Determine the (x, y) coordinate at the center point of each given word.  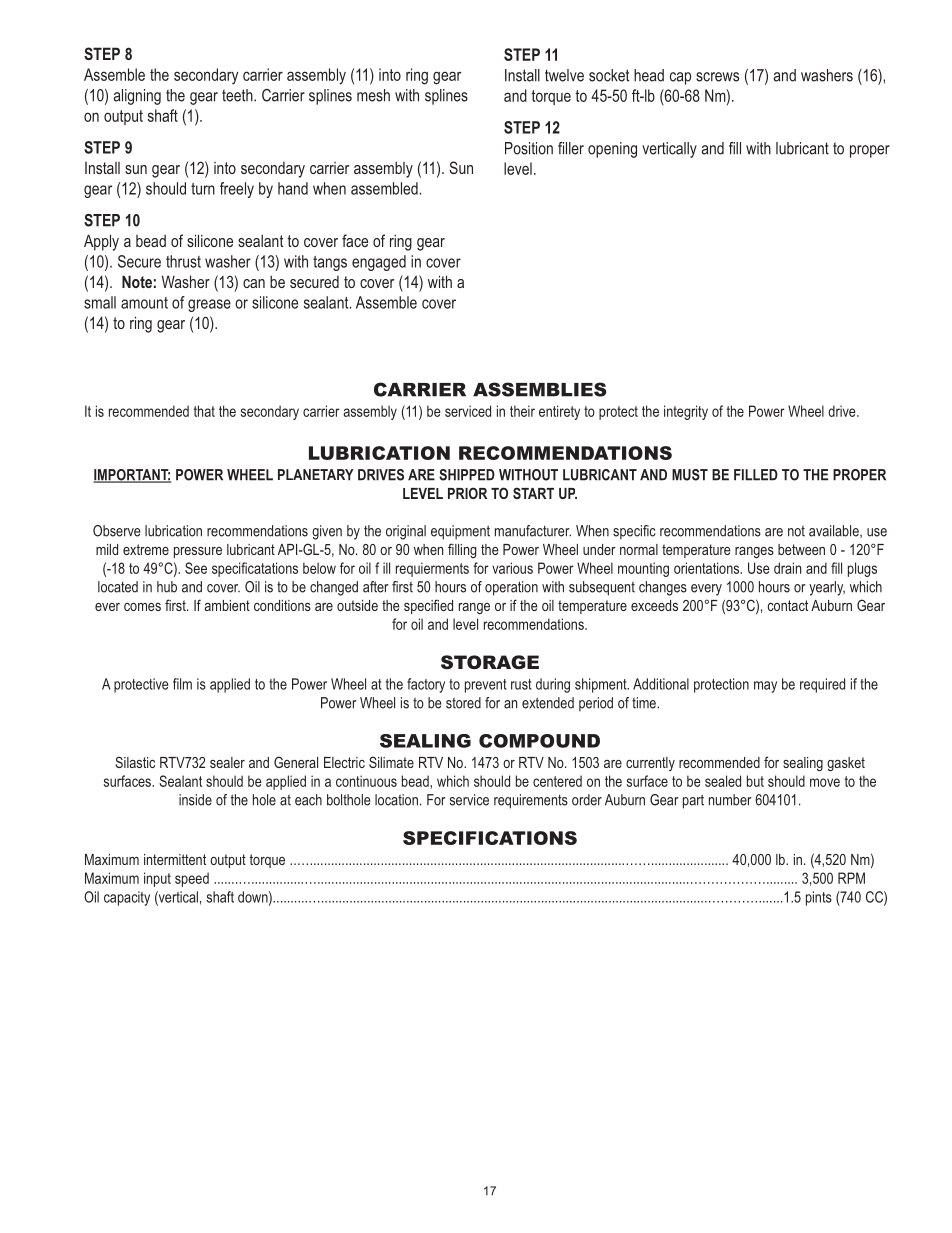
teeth (238, 95)
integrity (686, 412)
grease (209, 305)
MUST (690, 475)
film (182, 684)
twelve (564, 75)
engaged (379, 263)
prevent (486, 686)
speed (192, 879)
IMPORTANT (132, 476)
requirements (531, 801)
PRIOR (467, 493)
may (765, 687)
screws (717, 77)
